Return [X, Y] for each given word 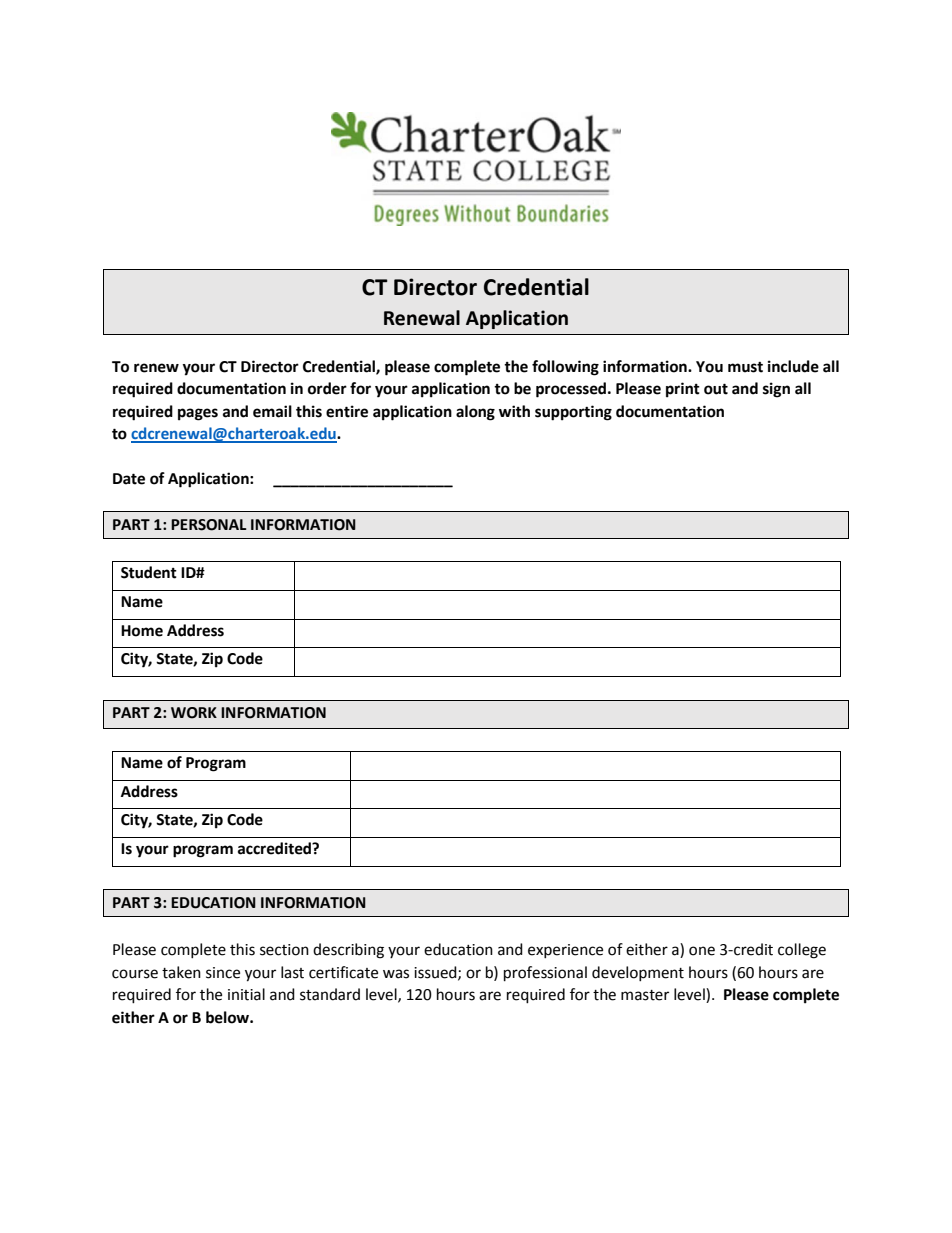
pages [198, 414]
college [802, 951]
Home [142, 631]
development [638, 973]
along [475, 413]
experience [565, 951]
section [284, 950]
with [514, 411]
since [223, 973]
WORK [194, 713]
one [702, 951]
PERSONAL [209, 525]
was [396, 974]
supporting [573, 413]
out [716, 389]
